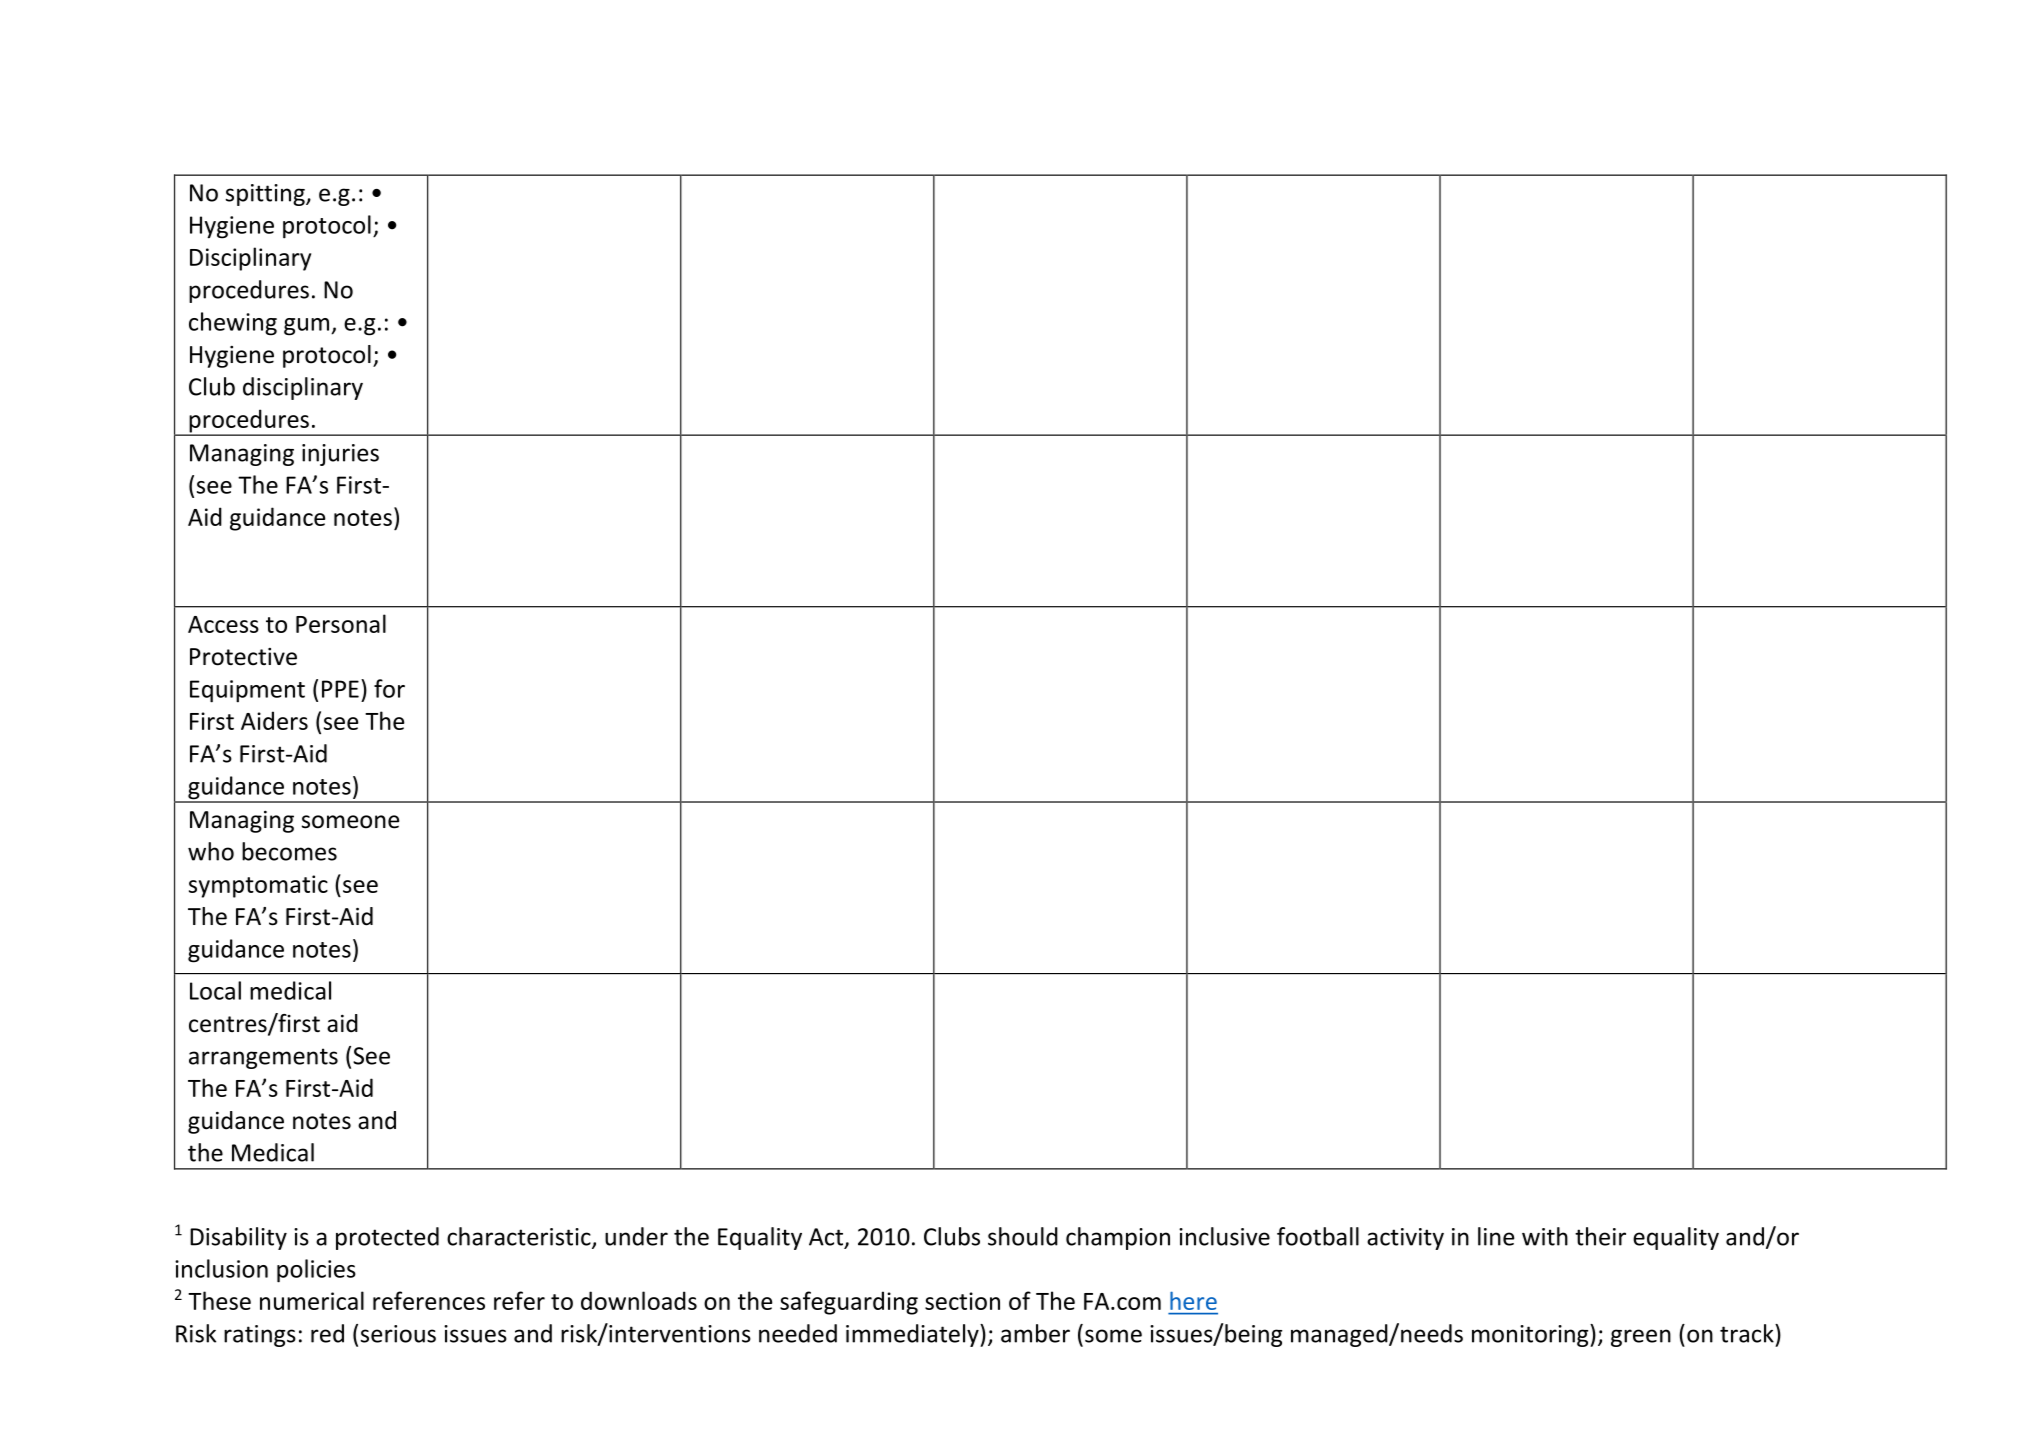 Image resolution: width=2027 pixels, height=1433 pixels. I want to click on should, so click(1023, 1236).
